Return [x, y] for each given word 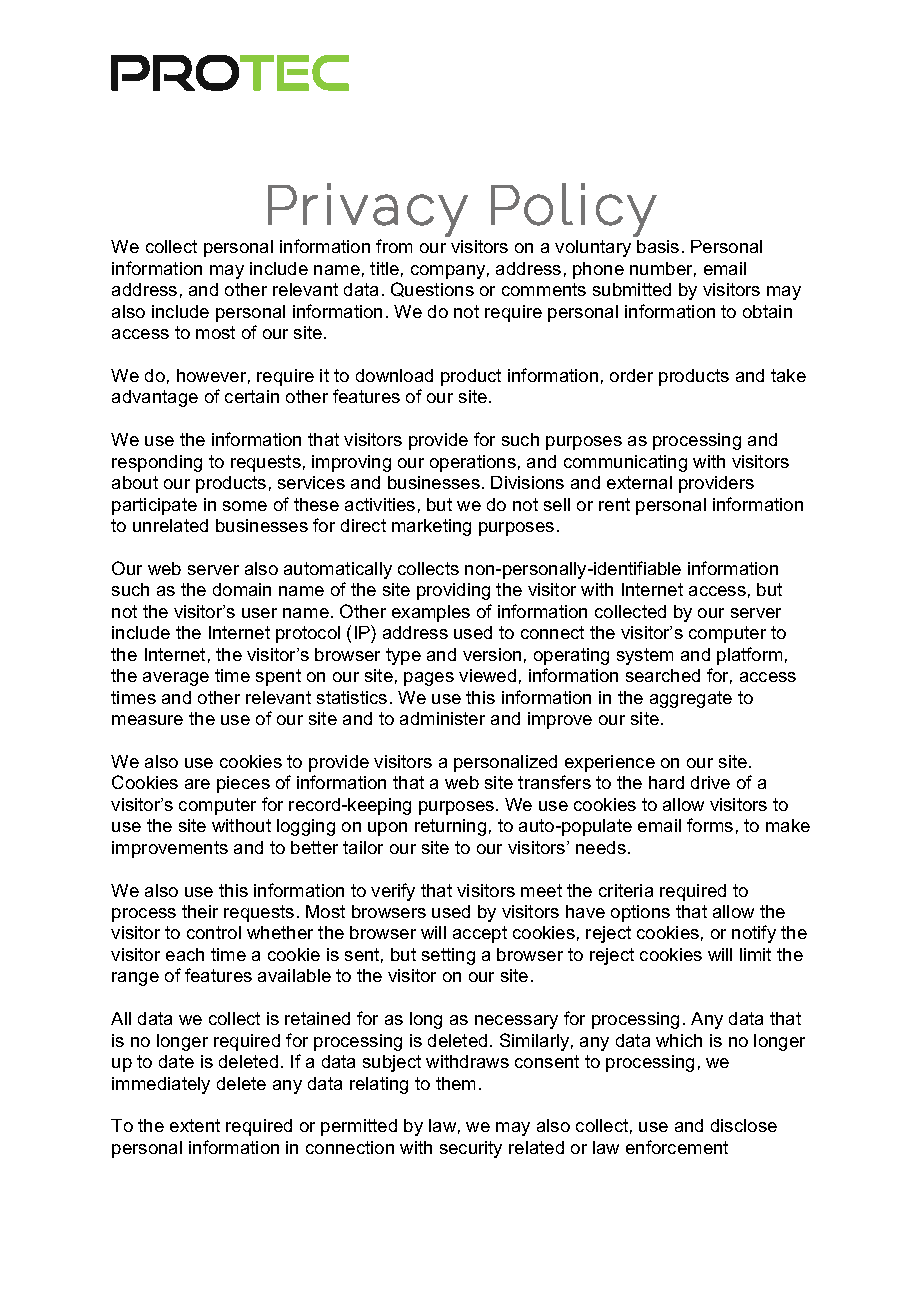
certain [252, 396]
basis [658, 246]
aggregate [691, 699]
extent [195, 1125]
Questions [432, 289]
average [176, 679]
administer [442, 718]
